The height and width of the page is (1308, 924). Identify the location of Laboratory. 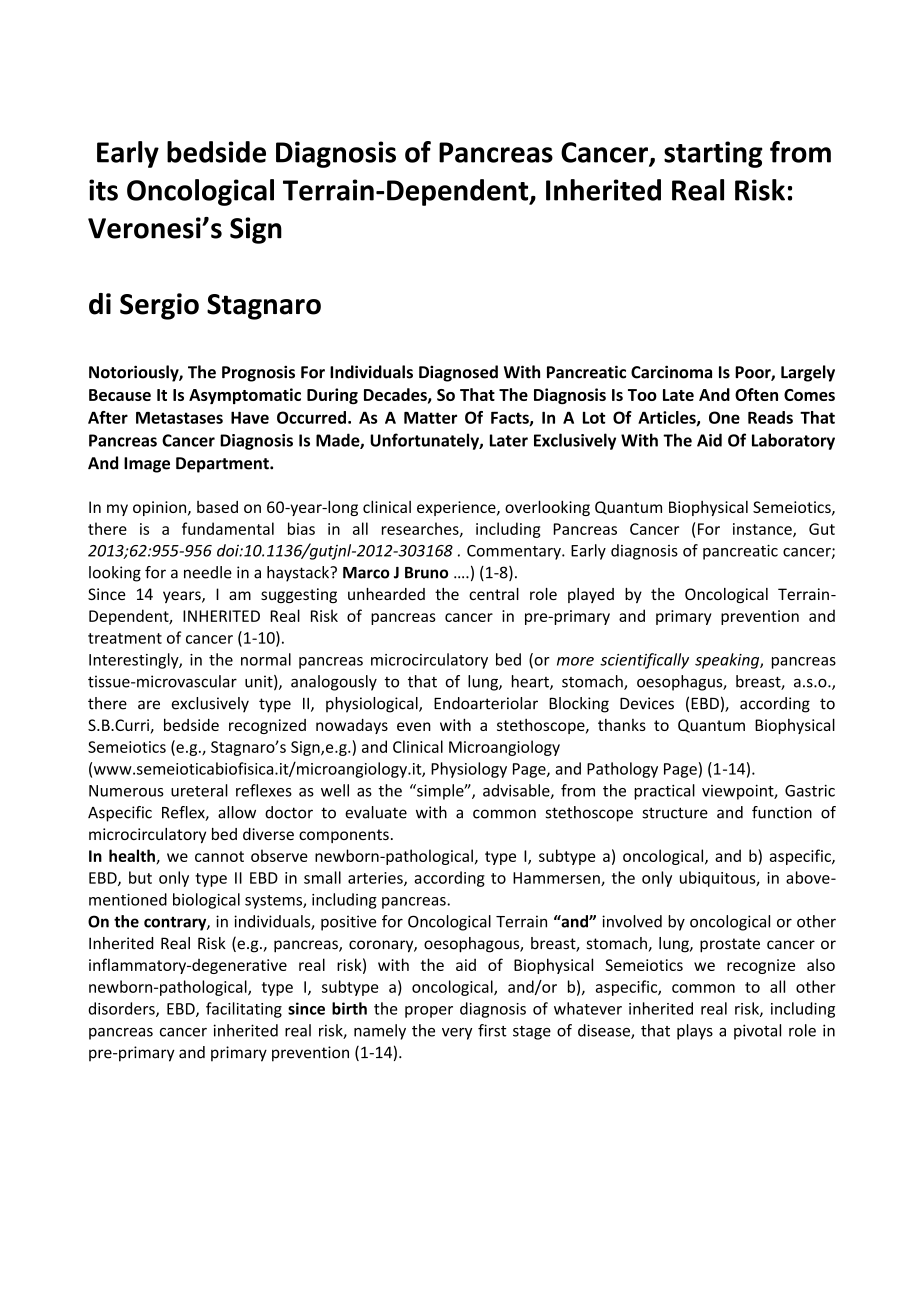
(793, 441).
